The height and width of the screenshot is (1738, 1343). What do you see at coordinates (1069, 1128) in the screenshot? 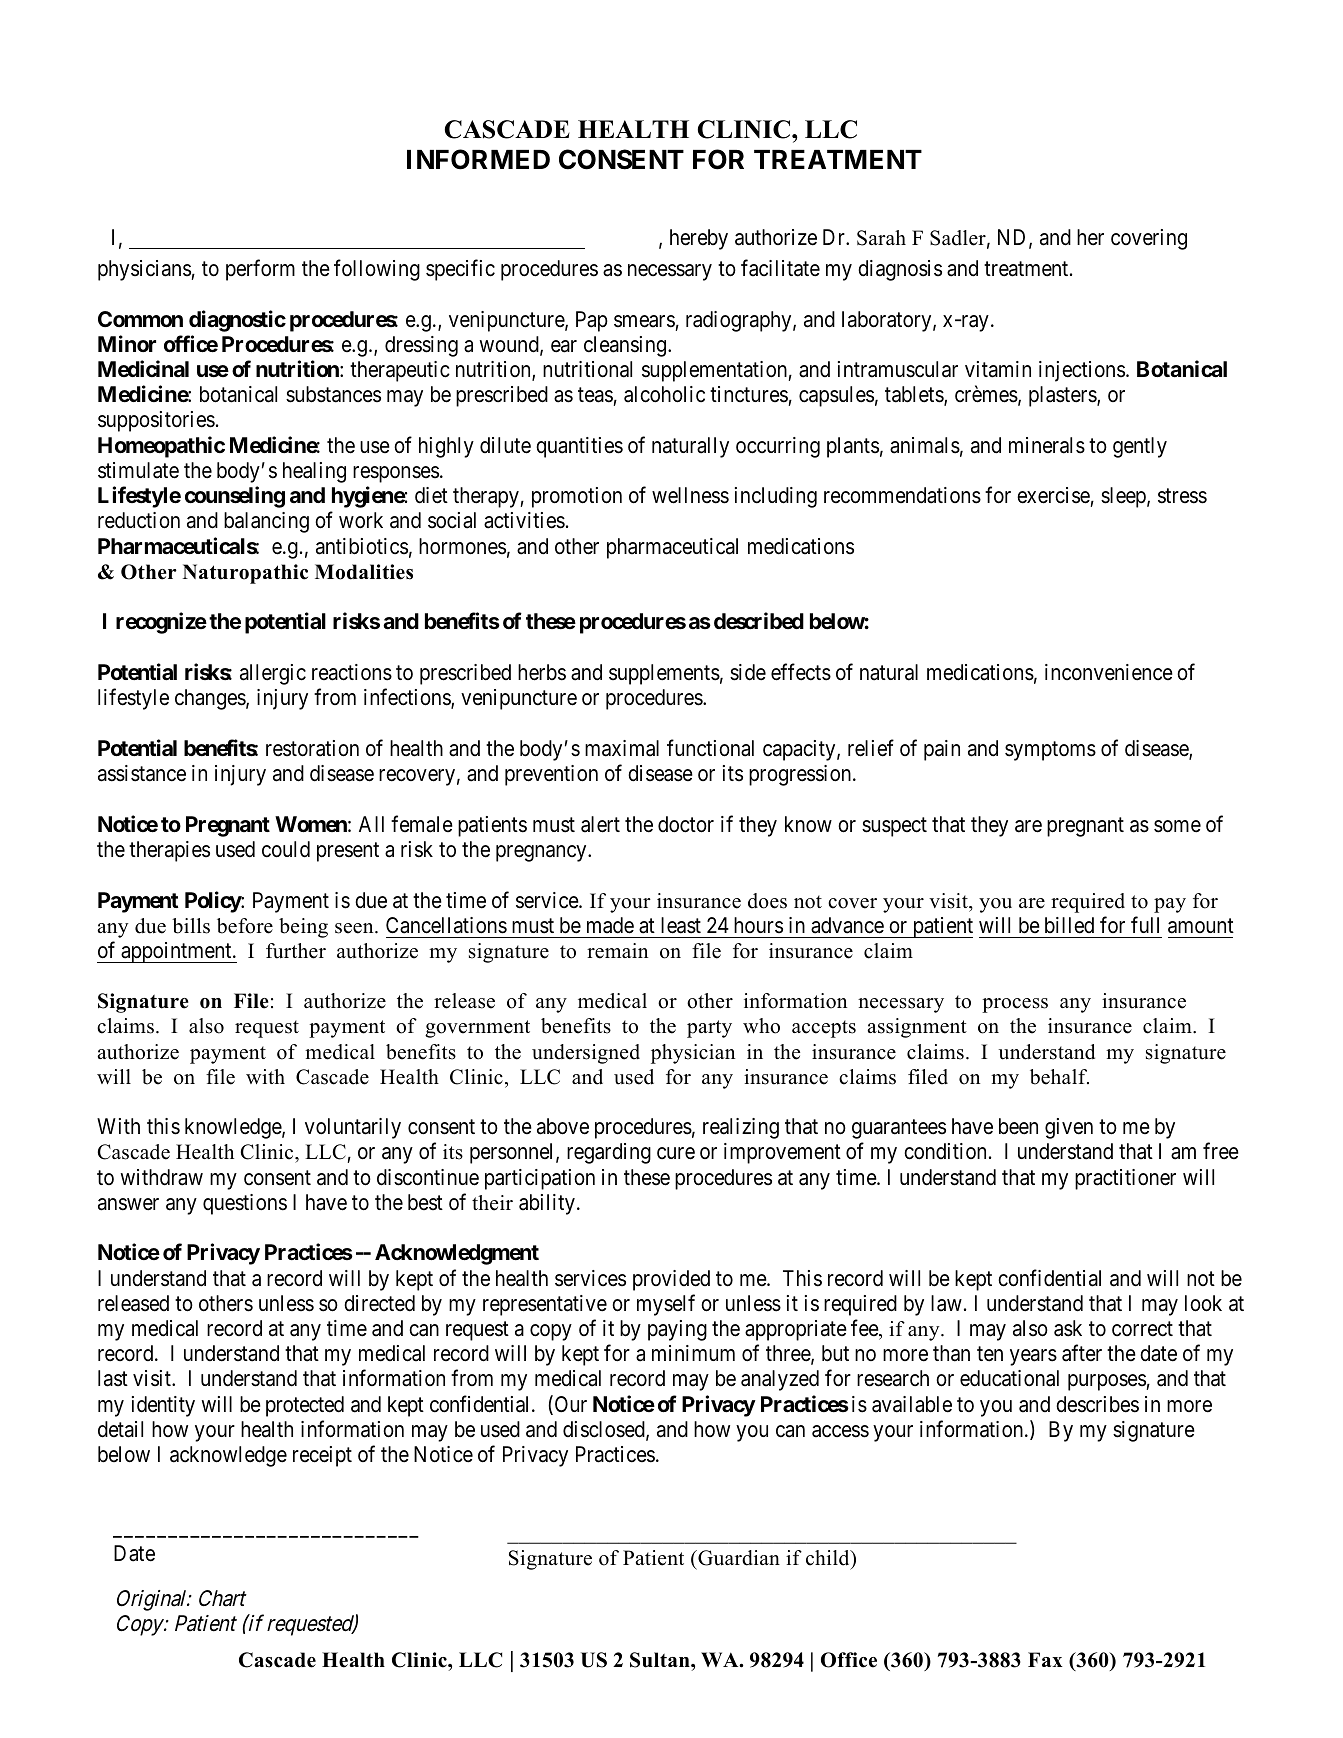
I see `given` at bounding box center [1069, 1128].
